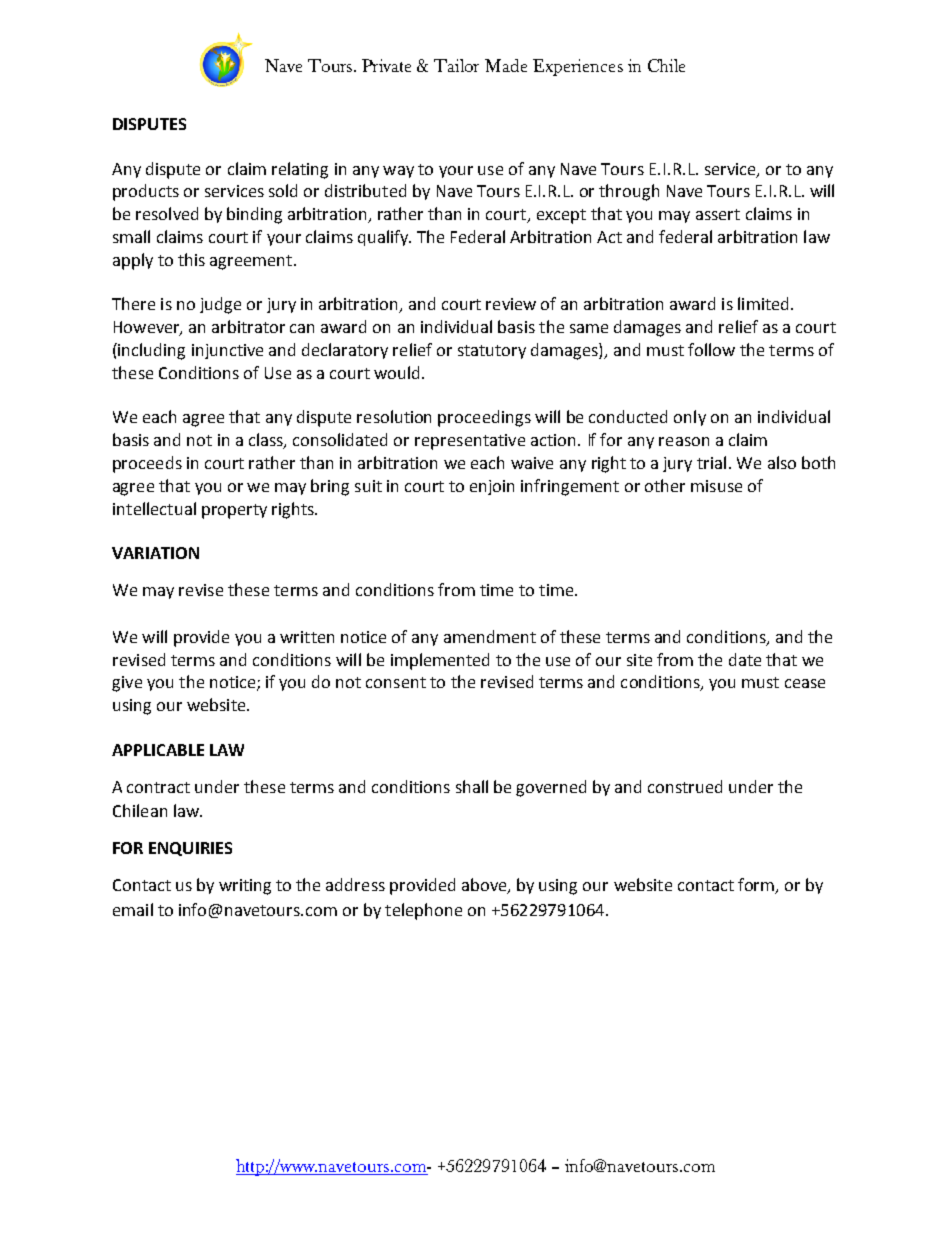 The width and height of the document is (952, 1233). I want to click on property, so click(234, 511).
